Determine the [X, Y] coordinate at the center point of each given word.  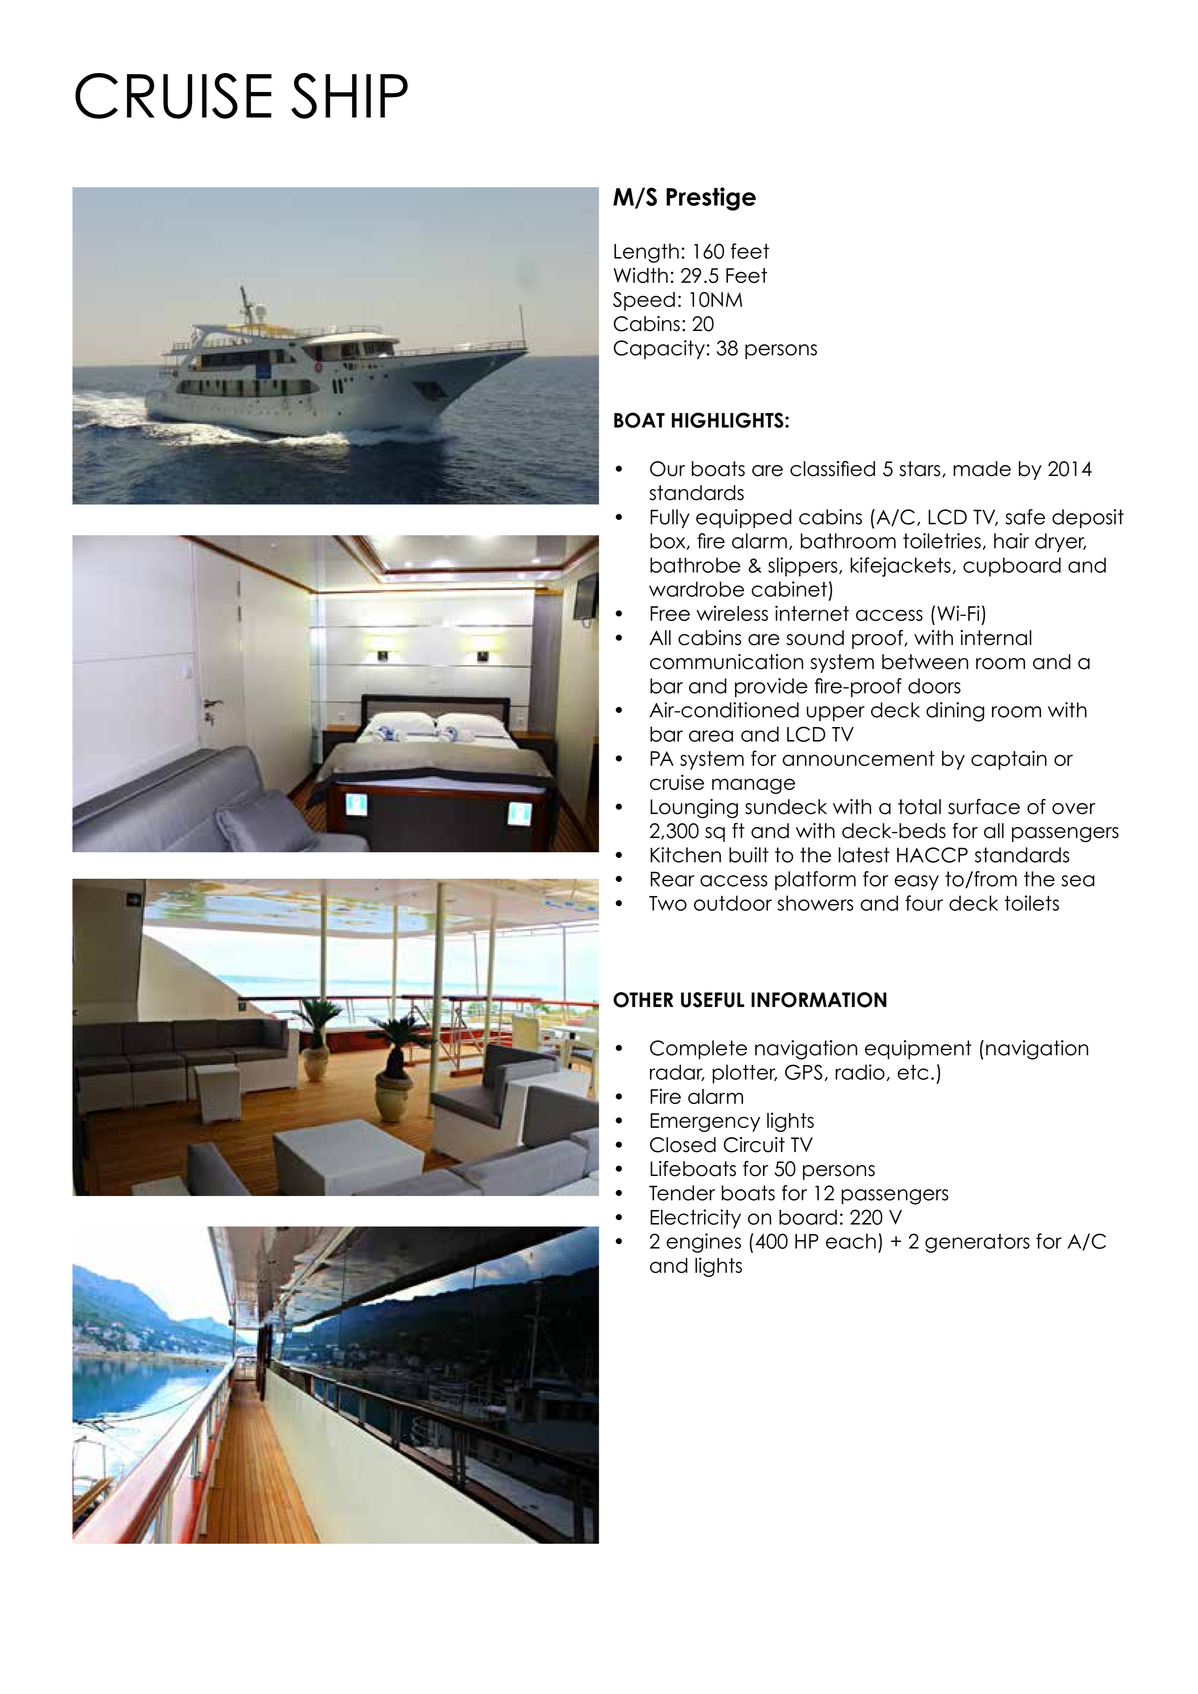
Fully [670, 519]
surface [984, 807]
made [982, 469]
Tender [682, 1193]
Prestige [711, 199]
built [749, 855]
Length [646, 253]
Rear [672, 879]
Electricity [695, 1219]
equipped [744, 518]
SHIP [349, 96]
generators [977, 1243]
